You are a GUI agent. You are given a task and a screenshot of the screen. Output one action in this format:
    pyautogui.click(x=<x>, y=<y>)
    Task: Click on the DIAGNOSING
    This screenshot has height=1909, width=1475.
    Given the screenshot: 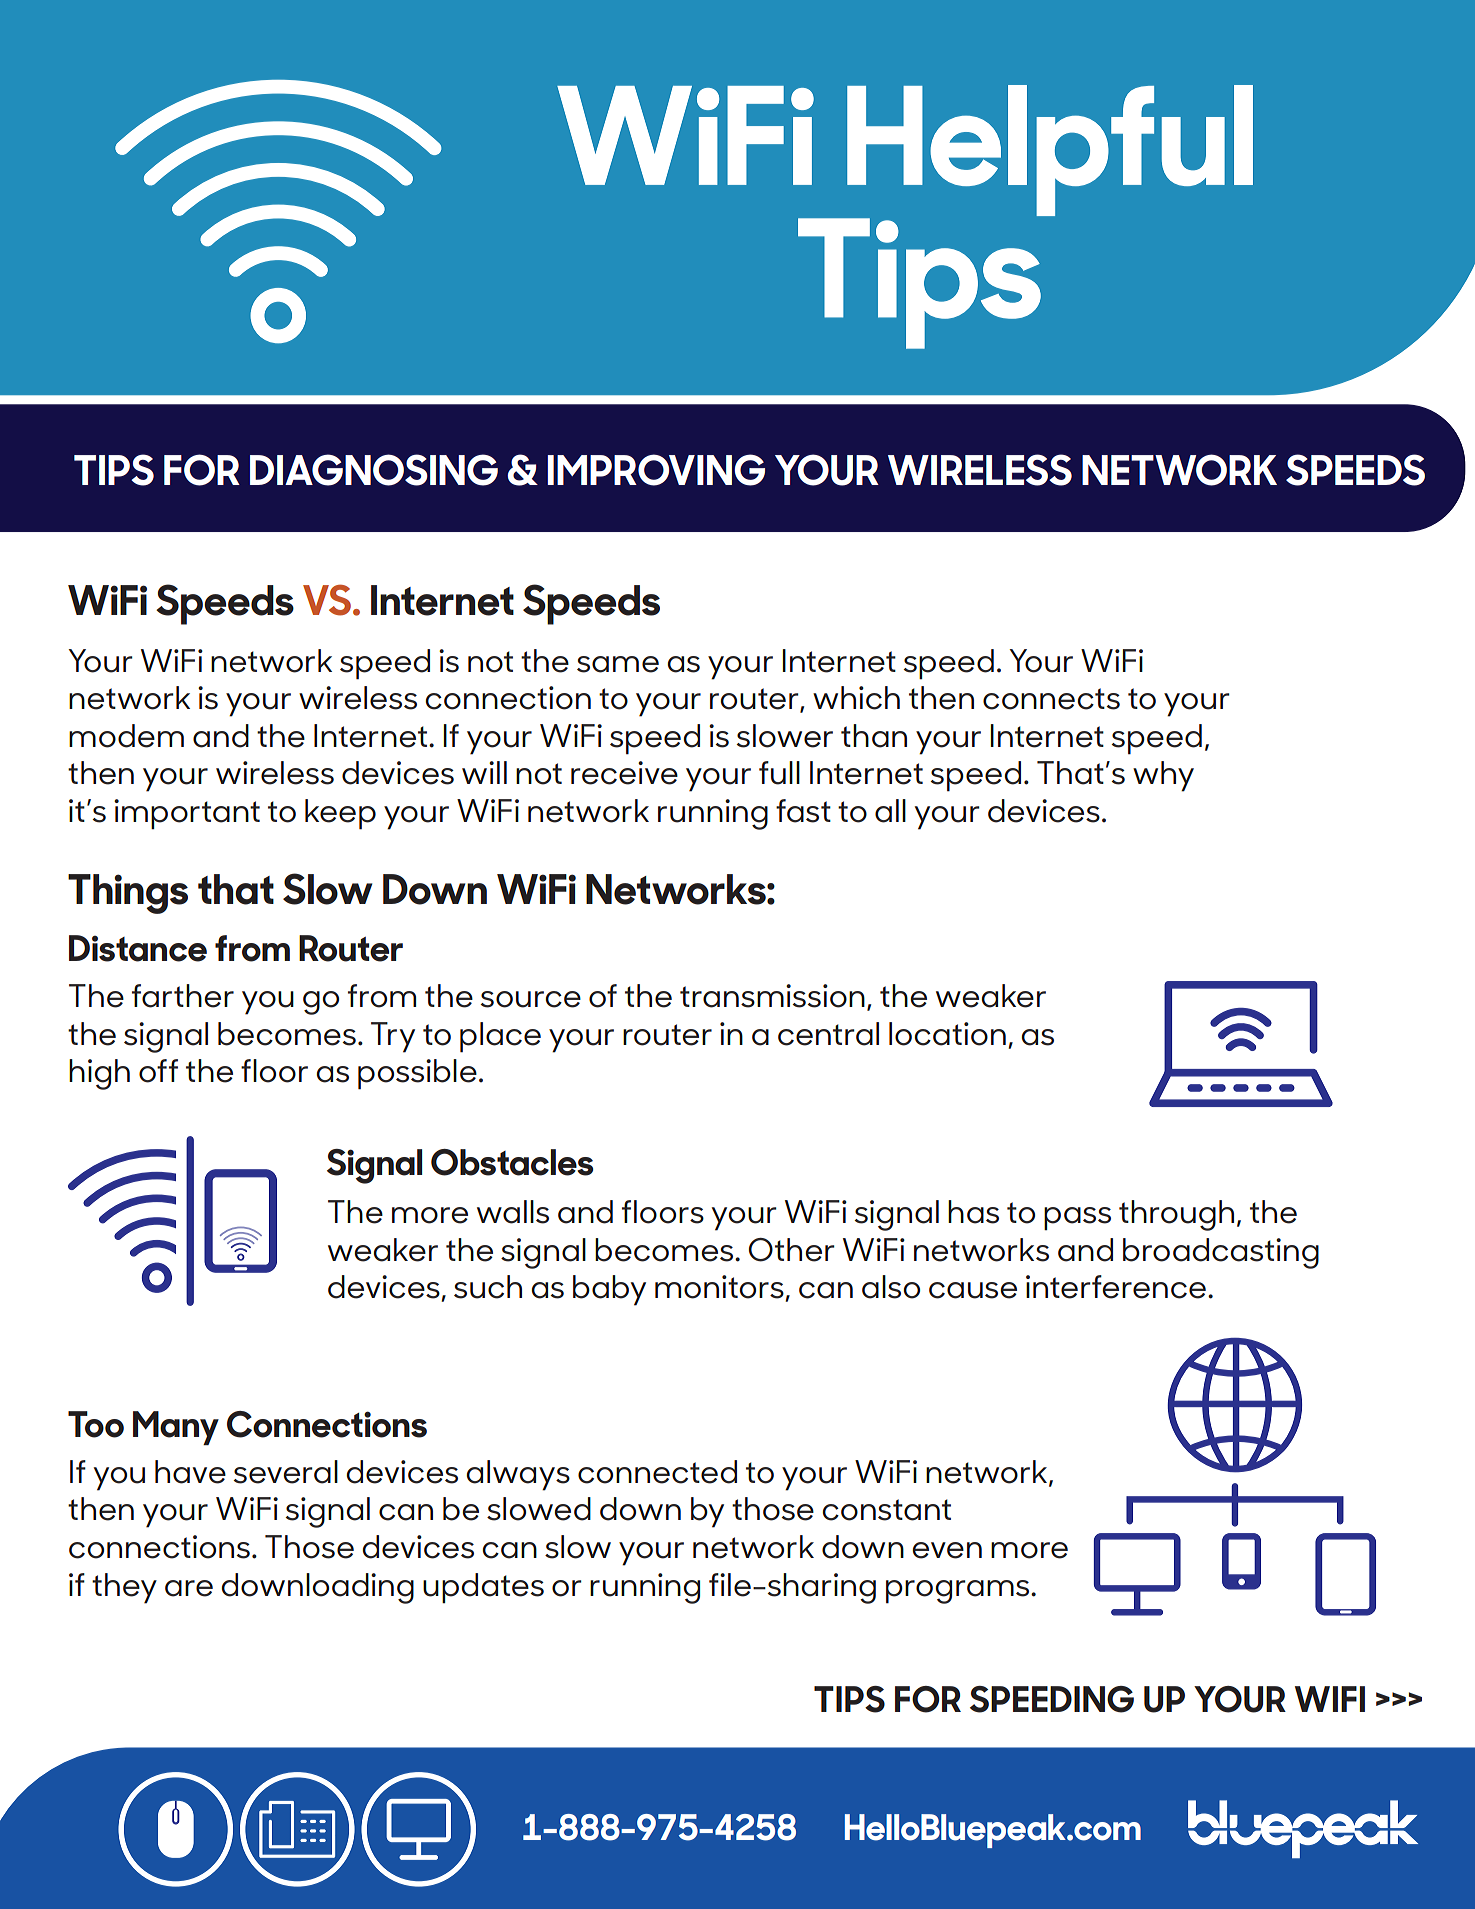 What is the action you would take?
    pyautogui.click(x=374, y=470)
